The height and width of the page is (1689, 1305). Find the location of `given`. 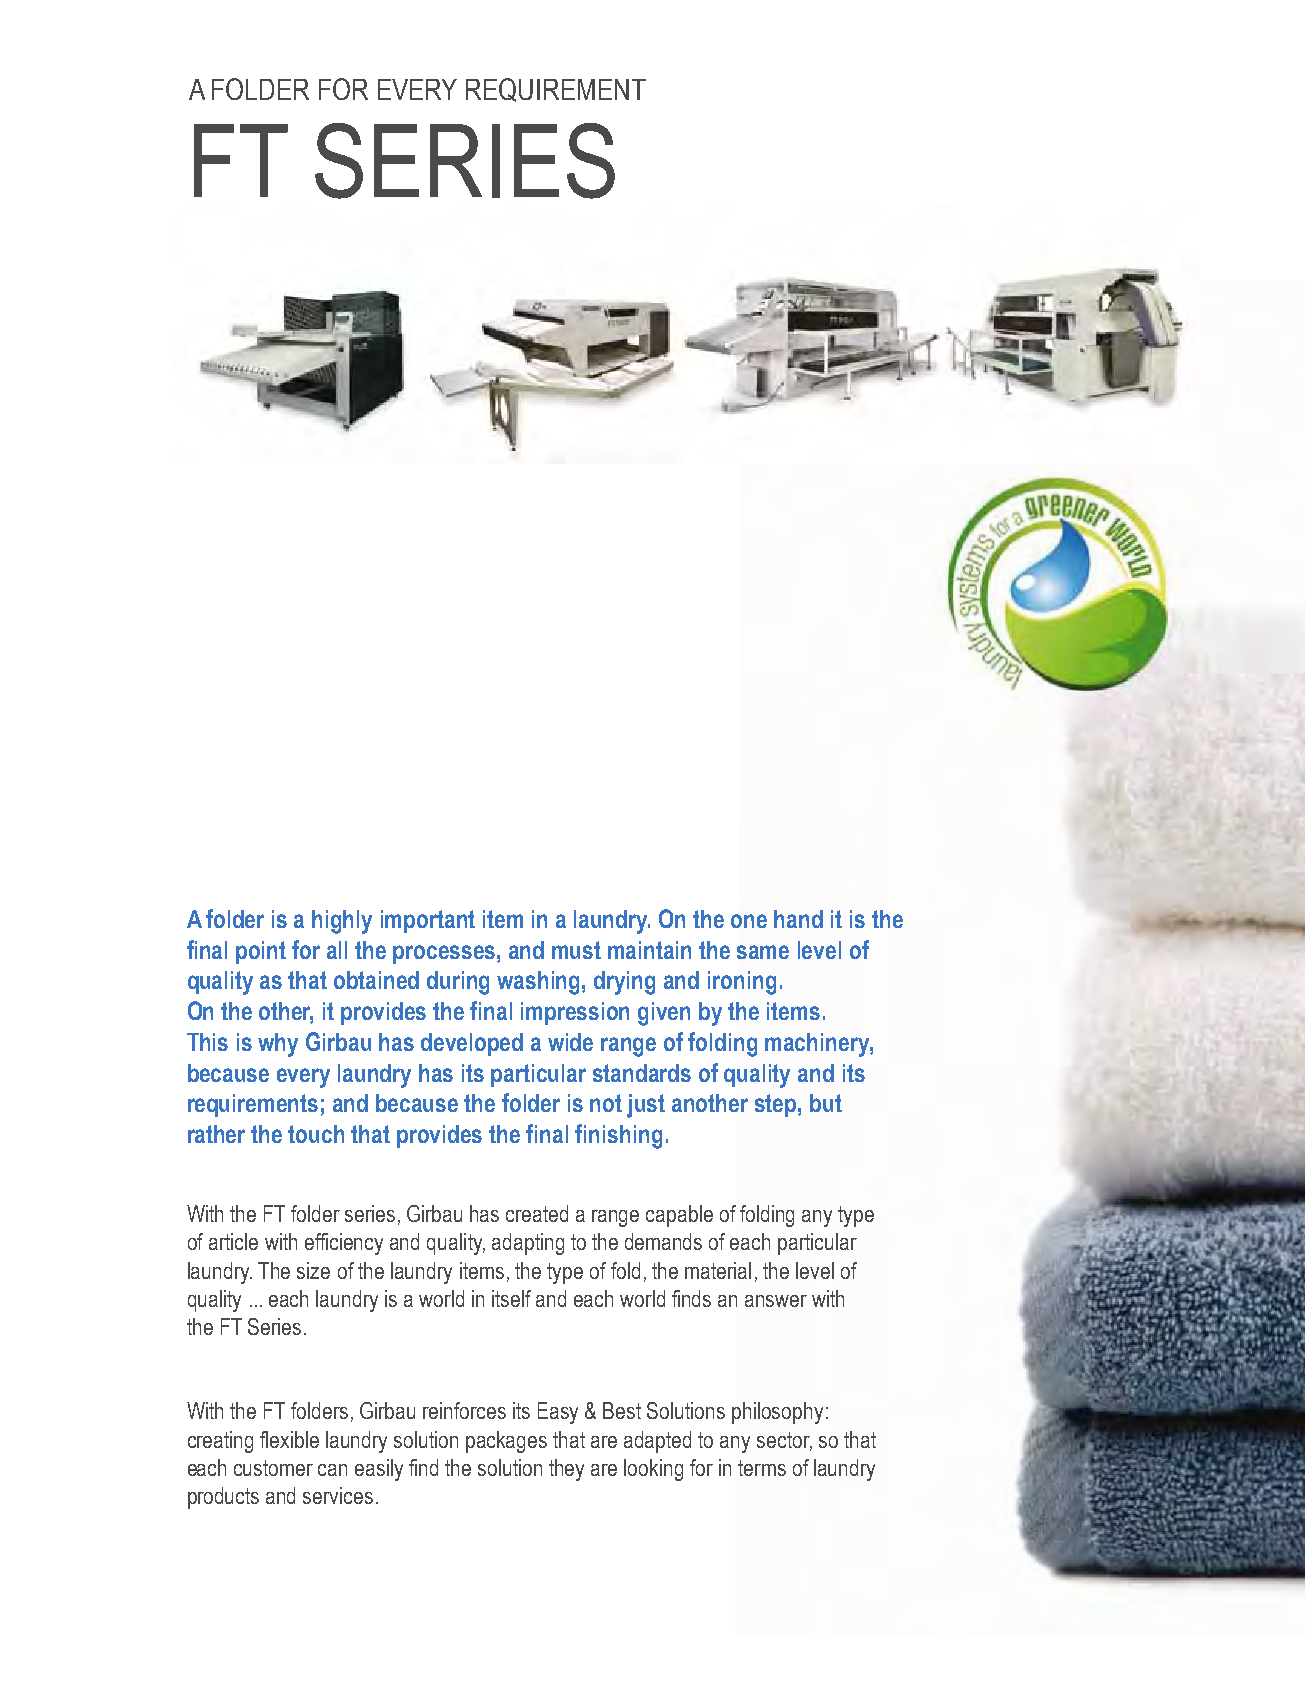

given is located at coordinates (664, 1014).
